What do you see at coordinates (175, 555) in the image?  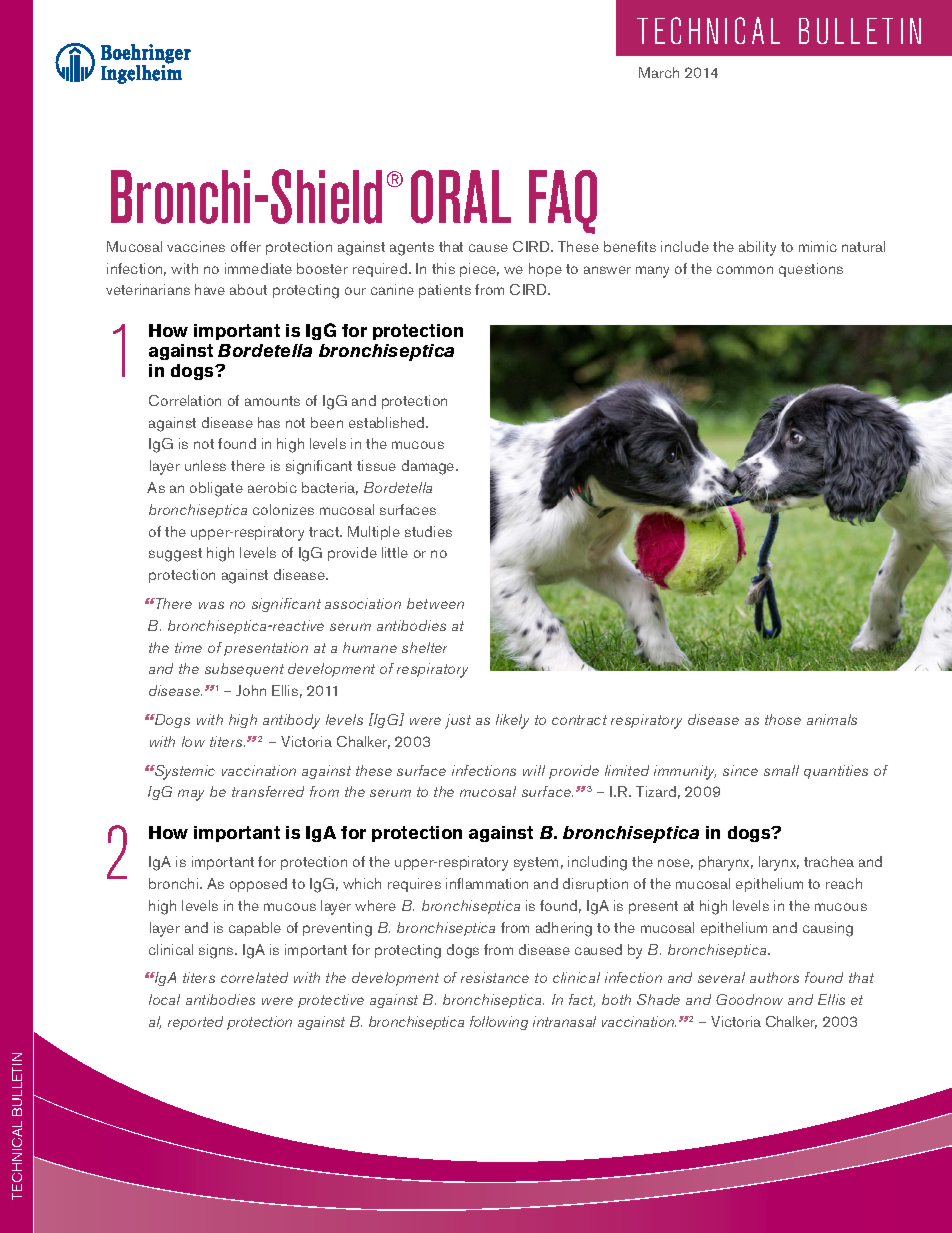 I see `suggest` at bounding box center [175, 555].
